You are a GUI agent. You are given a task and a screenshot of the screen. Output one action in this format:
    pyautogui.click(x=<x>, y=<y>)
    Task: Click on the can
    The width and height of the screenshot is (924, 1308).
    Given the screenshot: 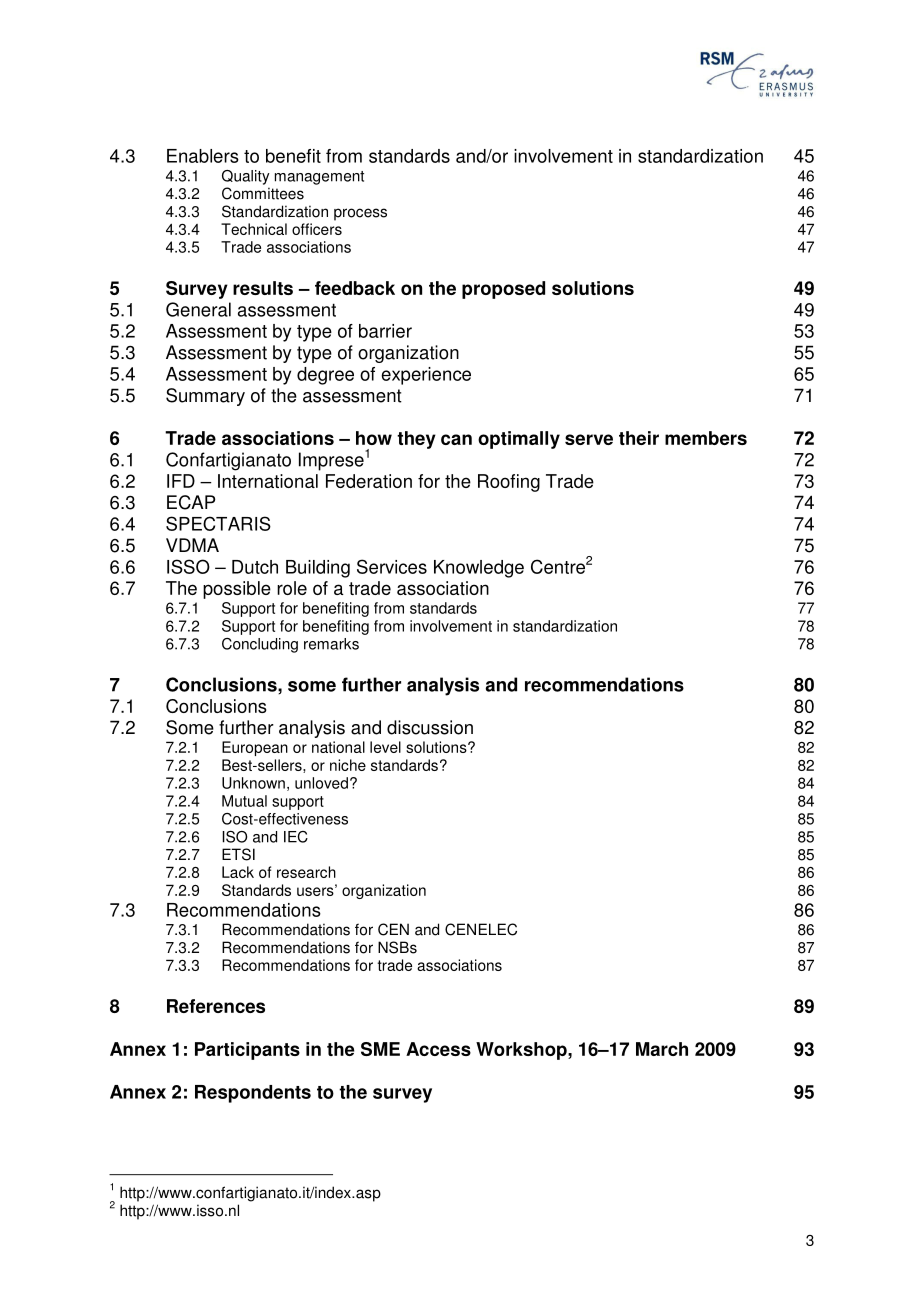 What is the action you would take?
    pyautogui.click(x=456, y=439)
